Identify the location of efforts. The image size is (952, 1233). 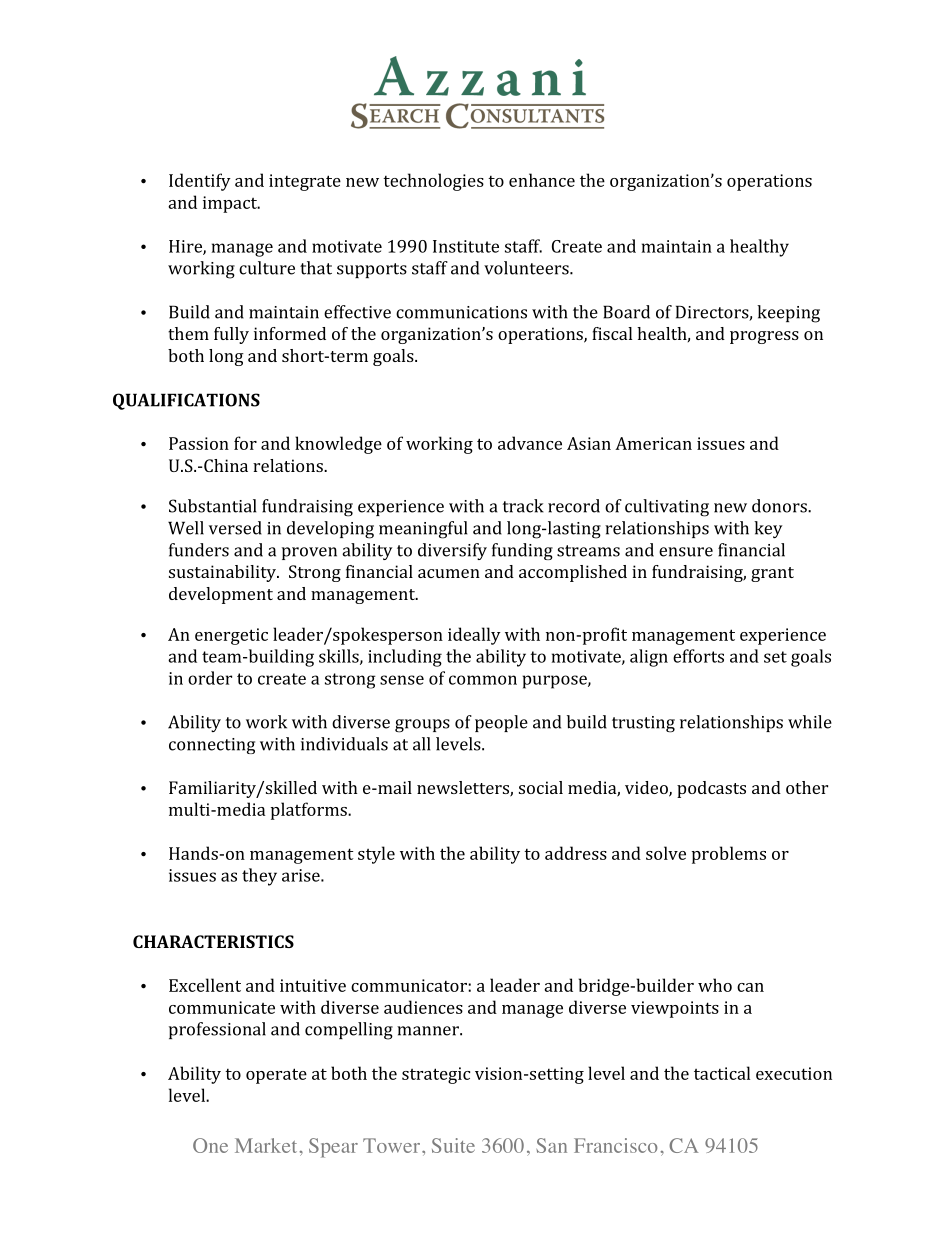
(698, 656).
